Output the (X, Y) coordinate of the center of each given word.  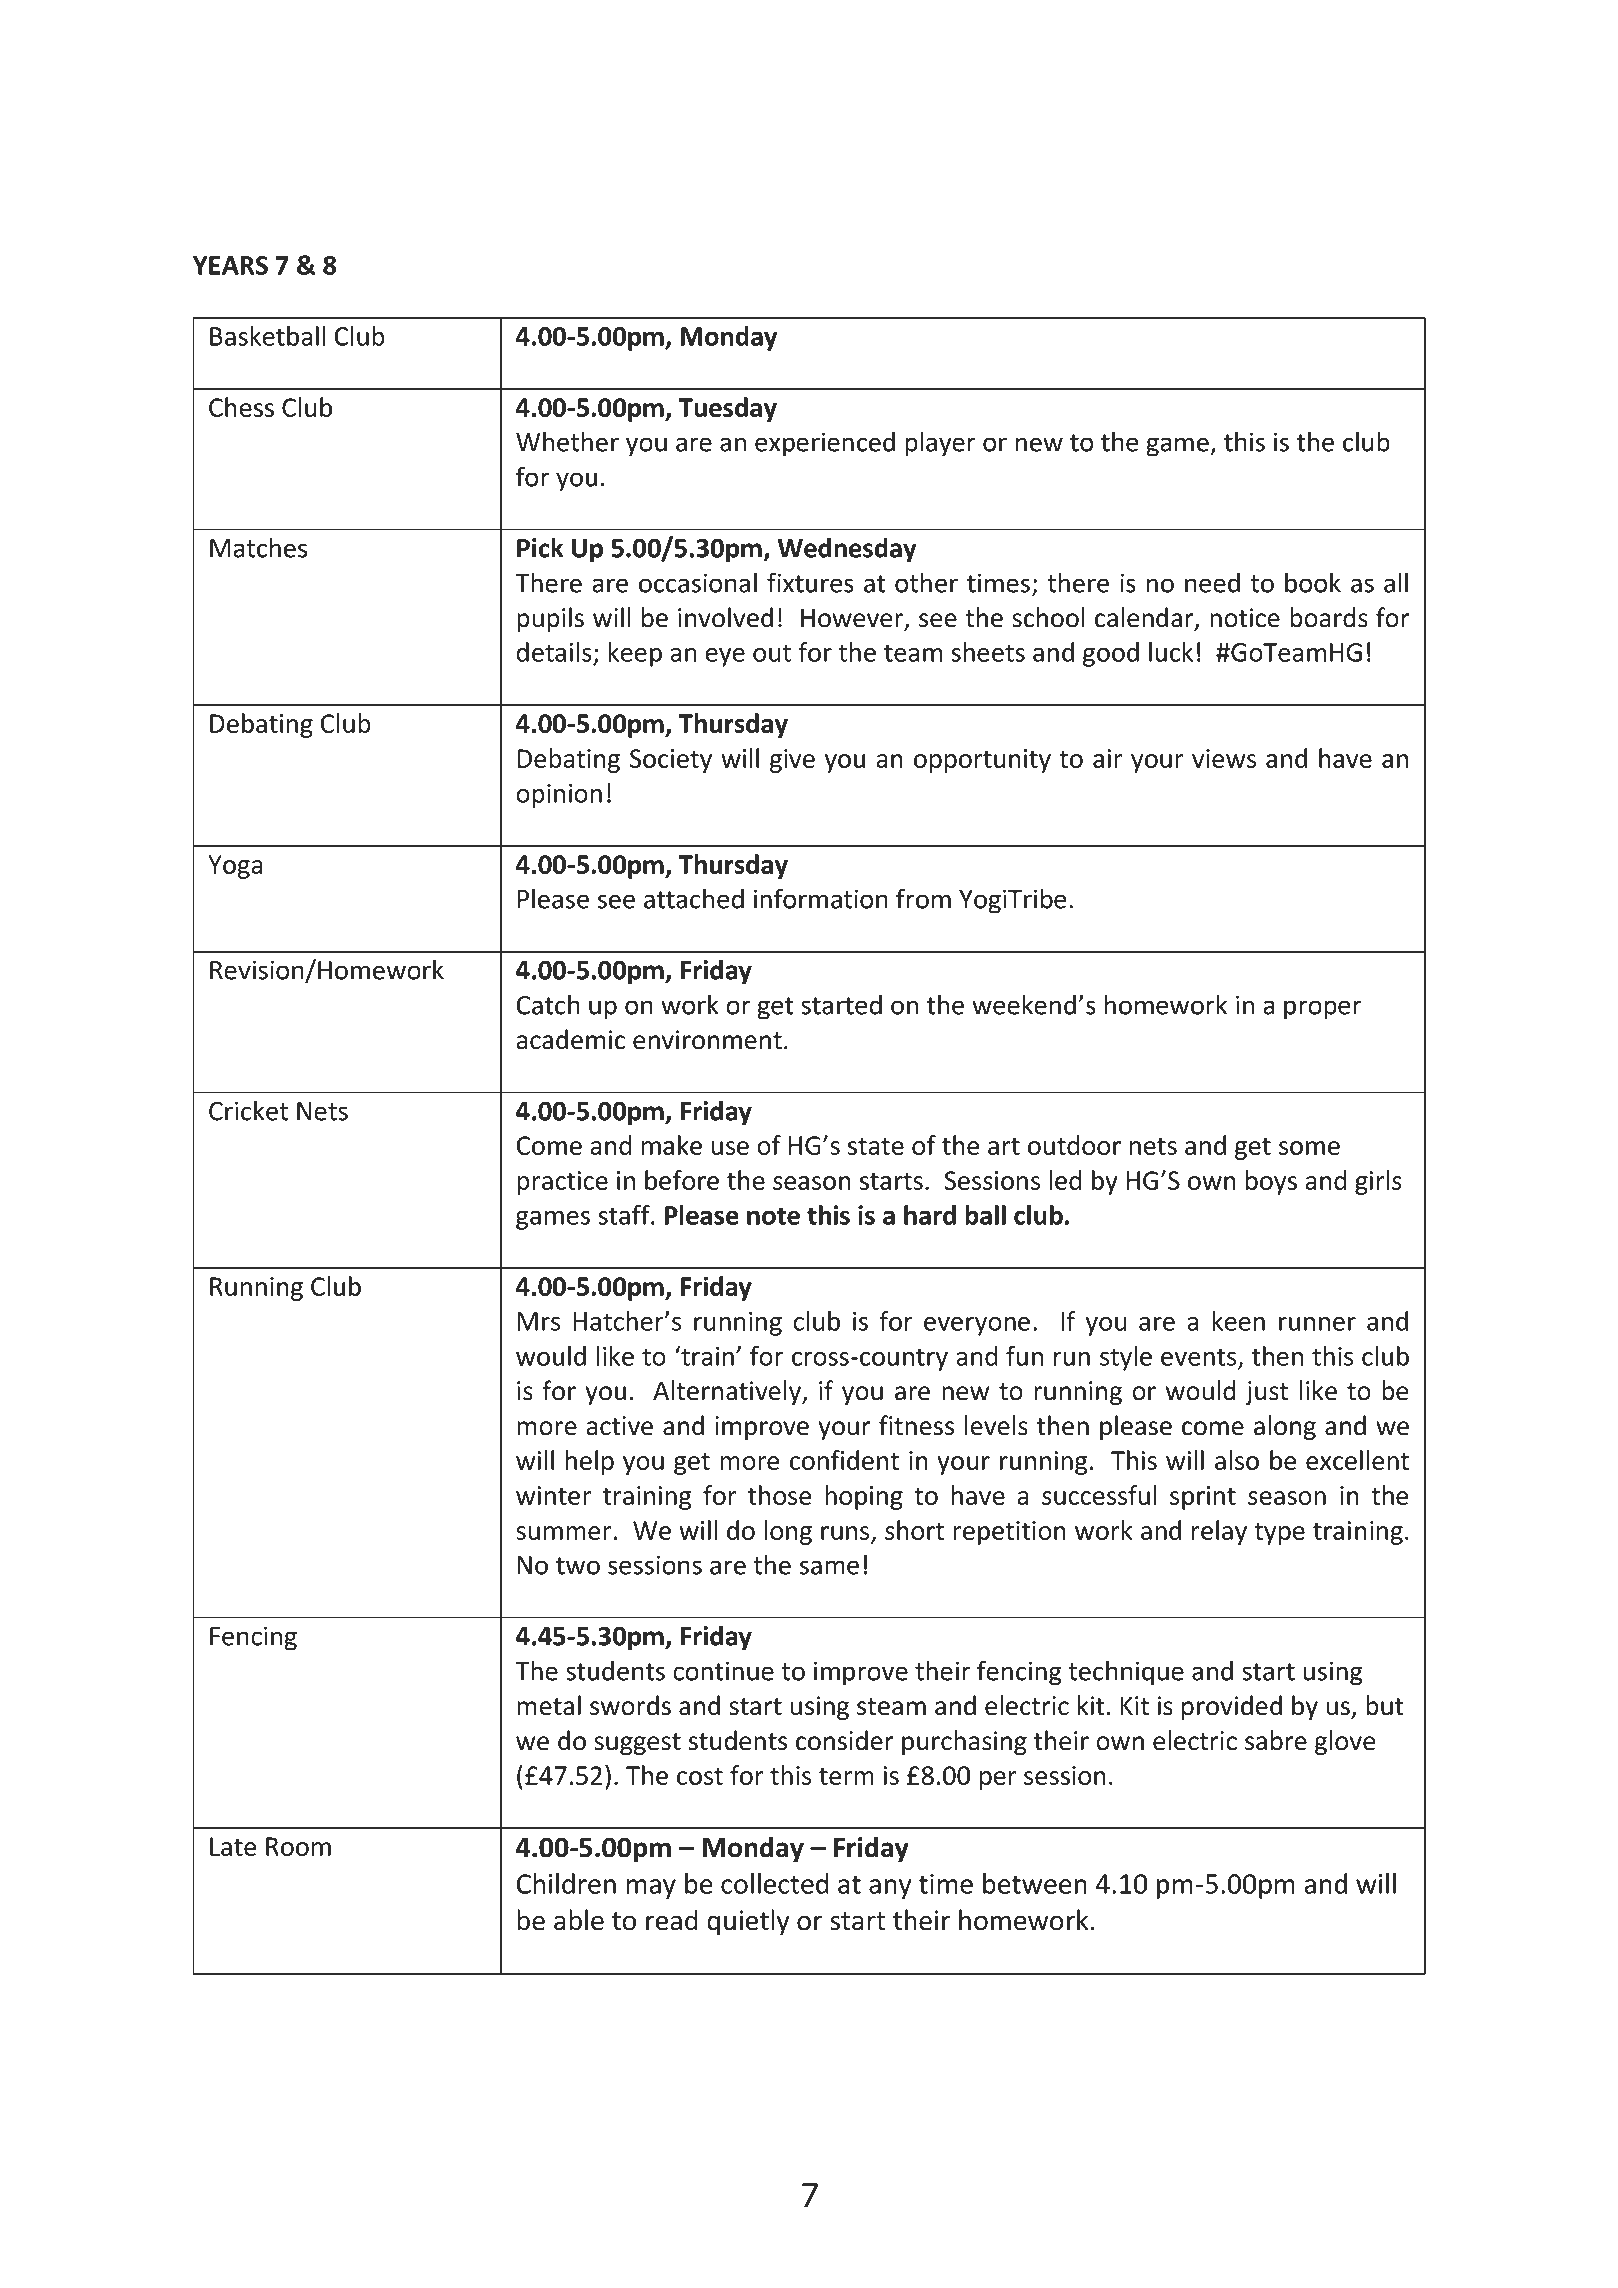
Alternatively (728, 1392)
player (940, 444)
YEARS (230, 265)
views (1224, 758)
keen (1238, 1321)
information (821, 898)
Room (298, 1846)
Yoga (235, 867)
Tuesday (727, 409)
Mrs (539, 1321)
